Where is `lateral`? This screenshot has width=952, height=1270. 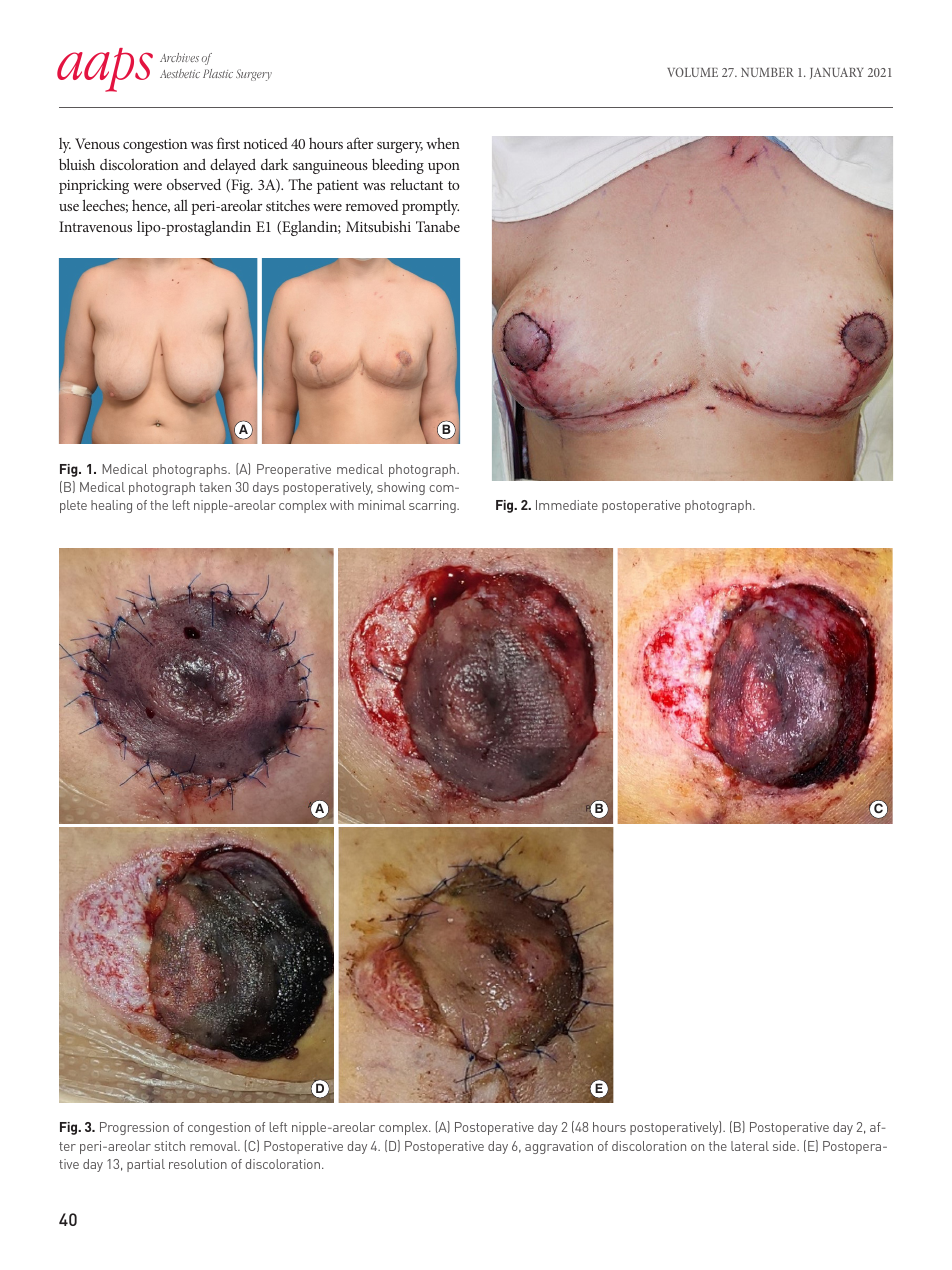 lateral is located at coordinates (750, 1146).
